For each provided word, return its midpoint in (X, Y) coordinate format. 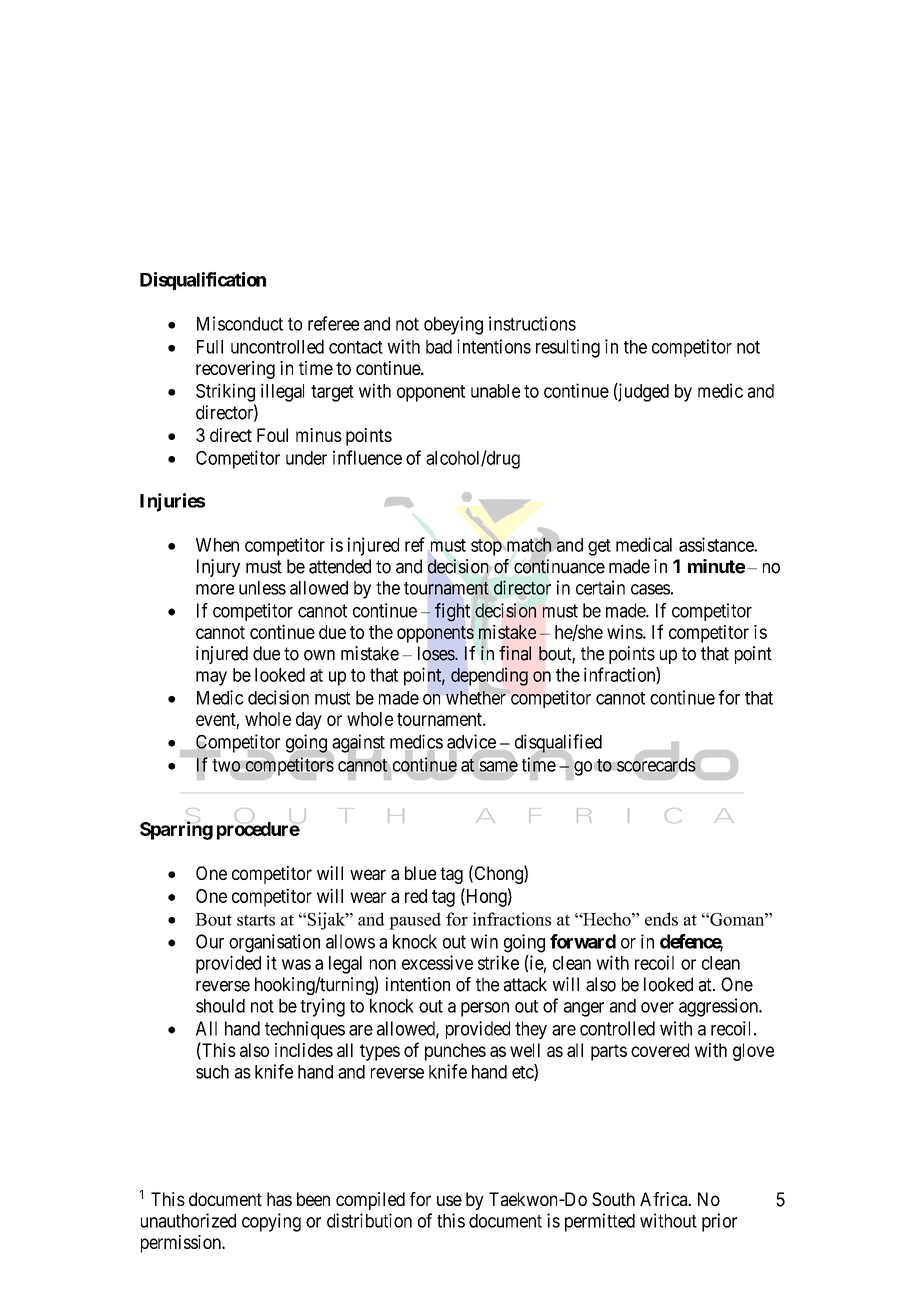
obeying (453, 325)
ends (661, 919)
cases (650, 589)
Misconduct (240, 323)
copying (271, 1222)
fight (452, 612)
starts (256, 920)
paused (415, 921)
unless (262, 588)
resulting (568, 348)
